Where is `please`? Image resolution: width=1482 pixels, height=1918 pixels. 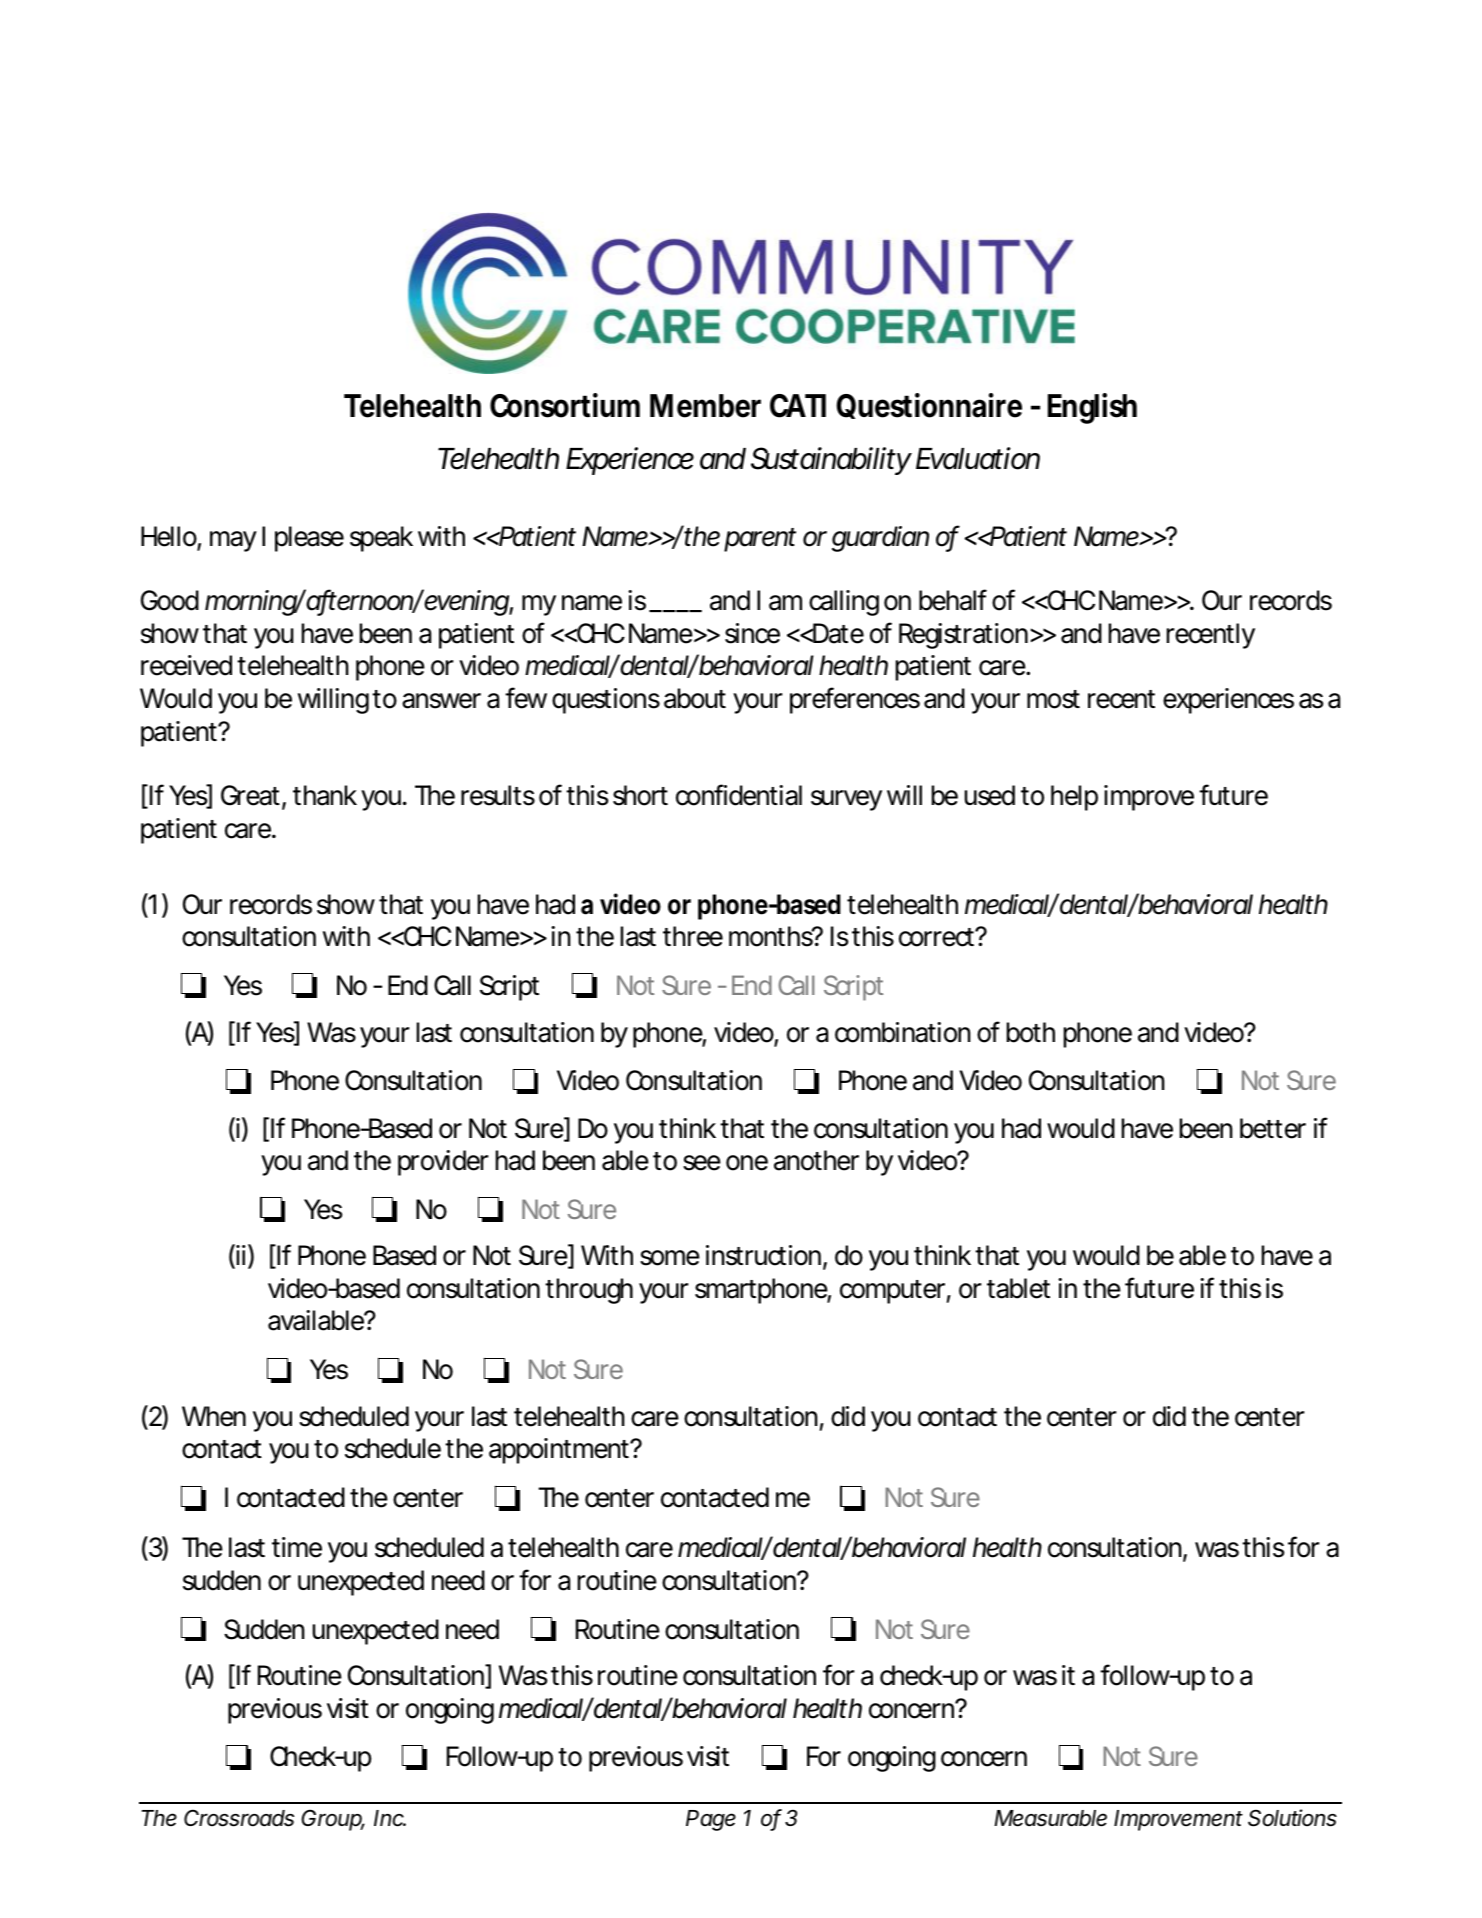 please is located at coordinates (309, 539).
